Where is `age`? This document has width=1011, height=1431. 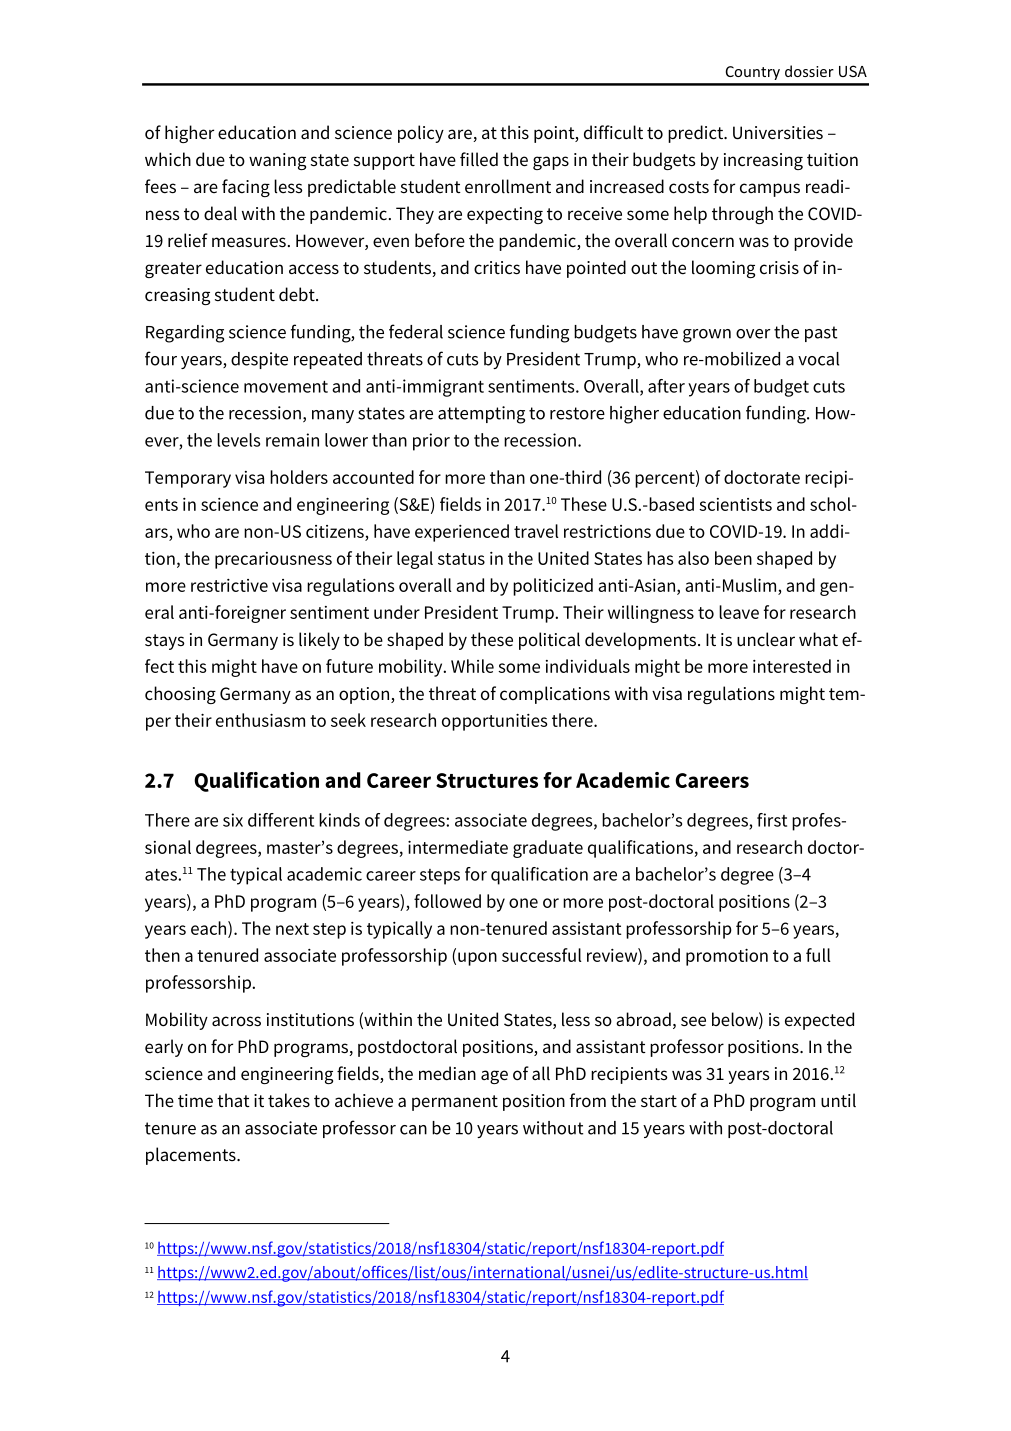
age is located at coordinates (494, 1077).
